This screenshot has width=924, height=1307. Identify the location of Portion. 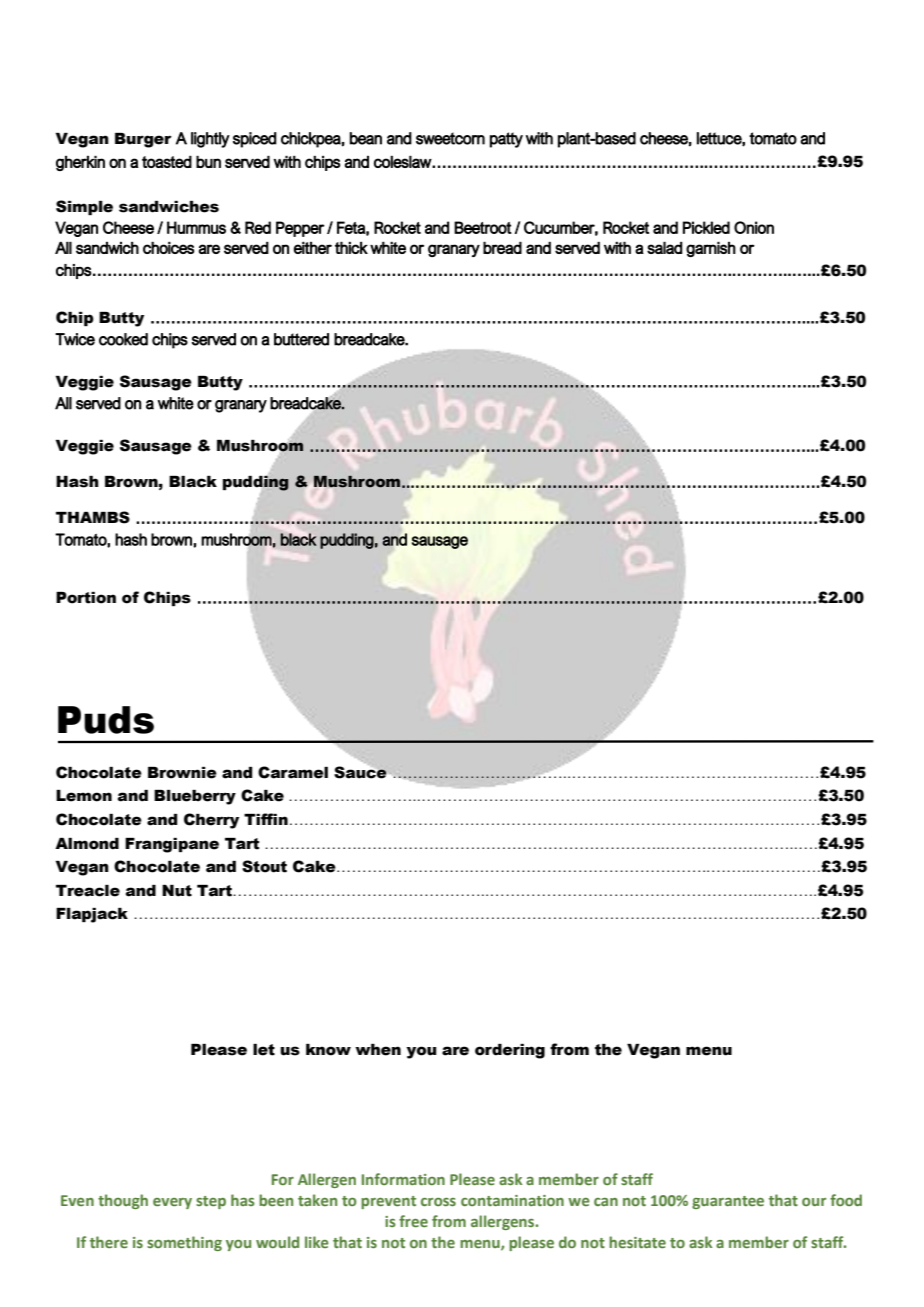
(86, 598).
